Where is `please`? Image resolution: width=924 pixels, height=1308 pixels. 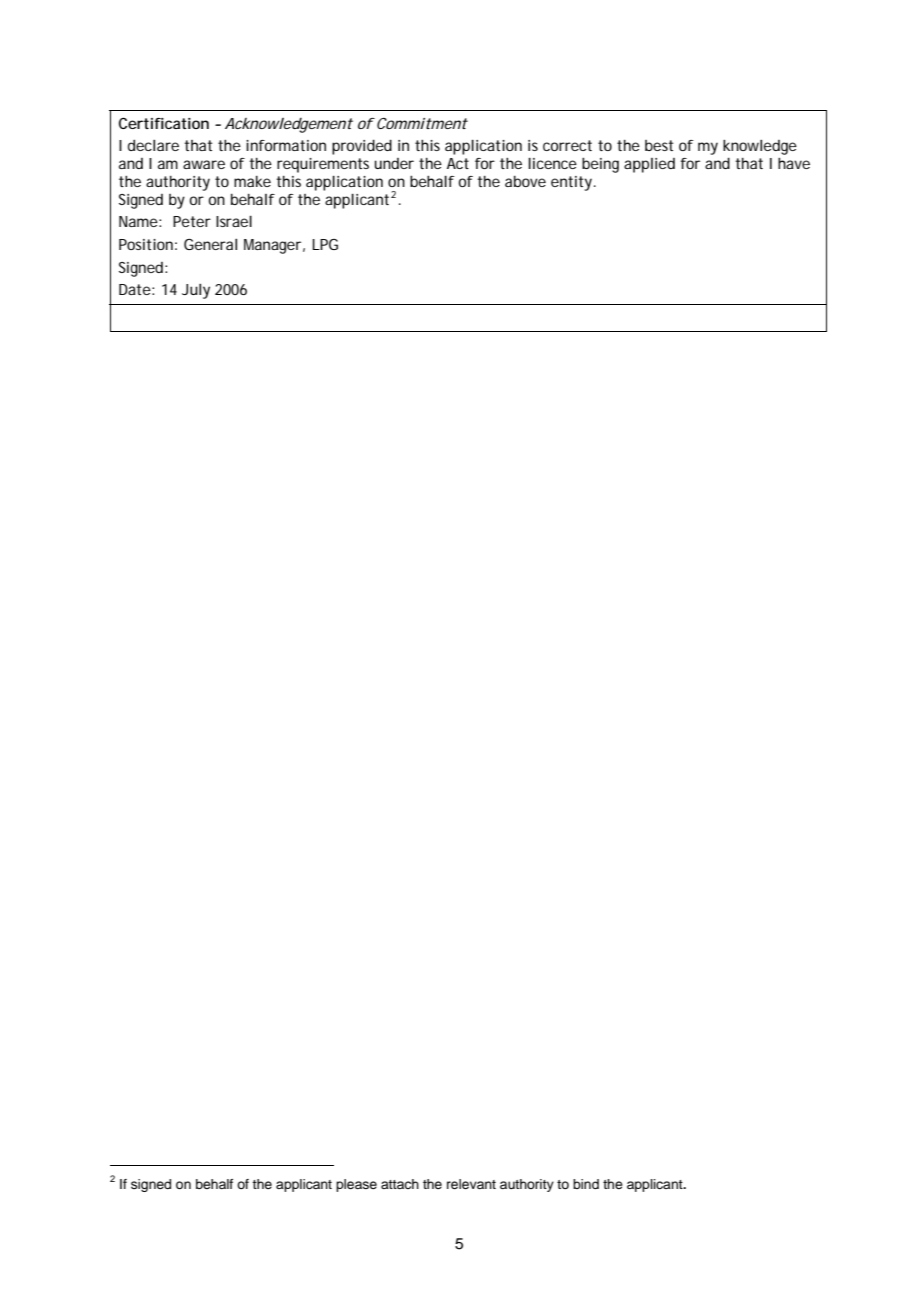
please is located at coordinates (356, 1185).
